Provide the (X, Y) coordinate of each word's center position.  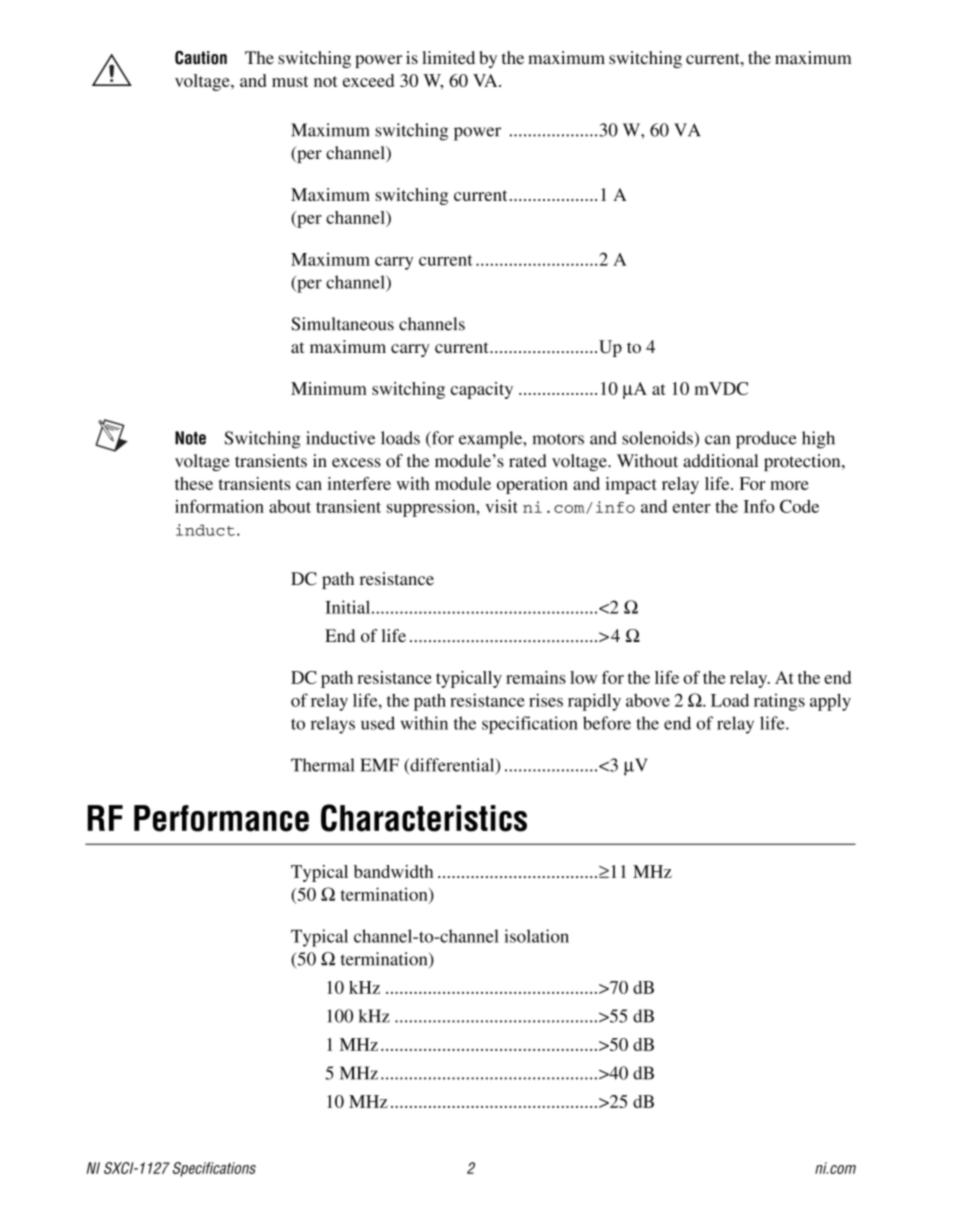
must (290, 81)
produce (766, 440)
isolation (536, 936)
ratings (779, 702)
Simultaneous (342, 324)
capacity (482, 390)
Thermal (323, 765)
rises (546, 700)
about (290, 506)
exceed (368, 80)
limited (448, 57)
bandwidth (393, 871)
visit (501, 506)
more (789, 485)
